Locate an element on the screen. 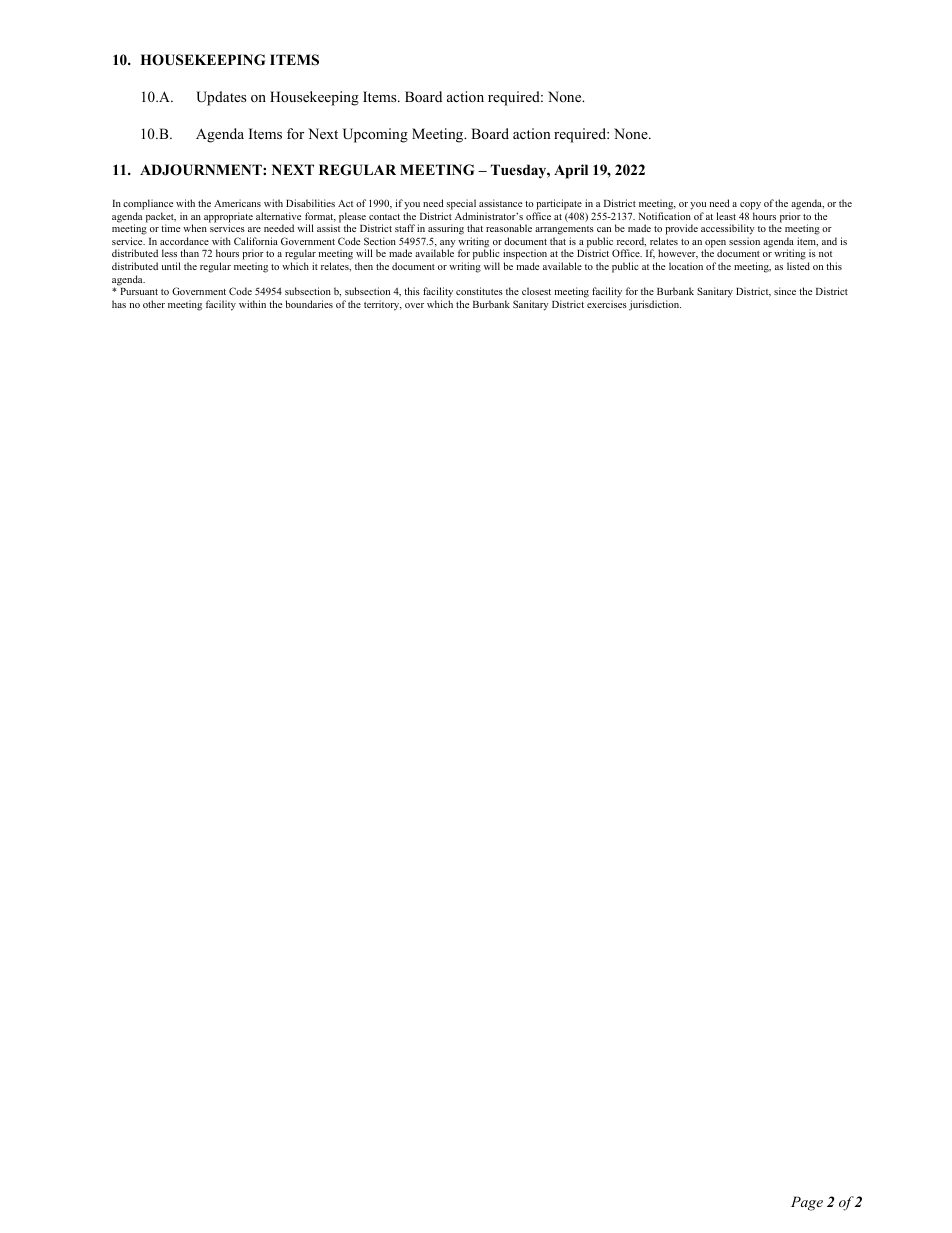  territory is located at coordinates (383, 305).
